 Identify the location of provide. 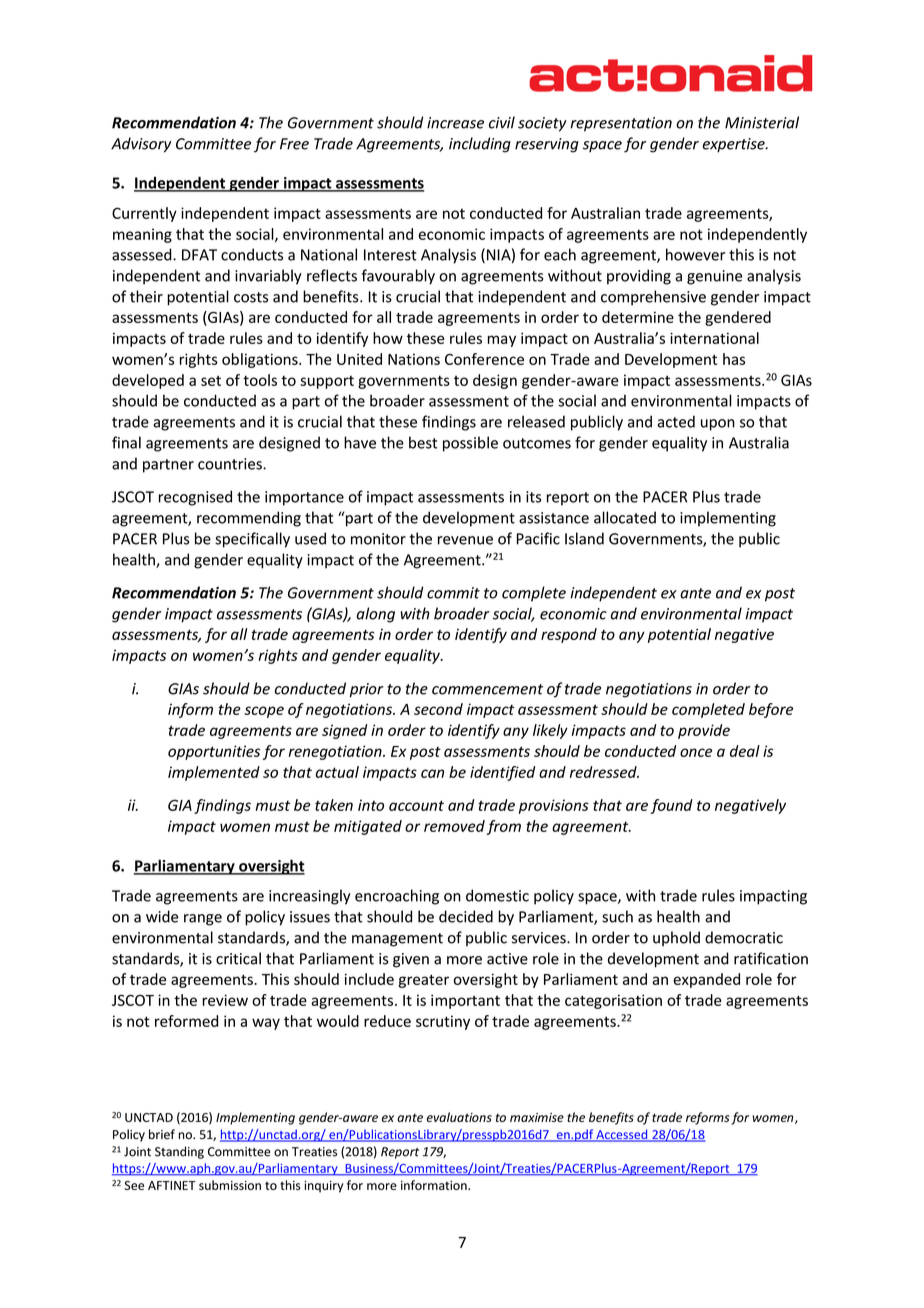
(704, 731).
